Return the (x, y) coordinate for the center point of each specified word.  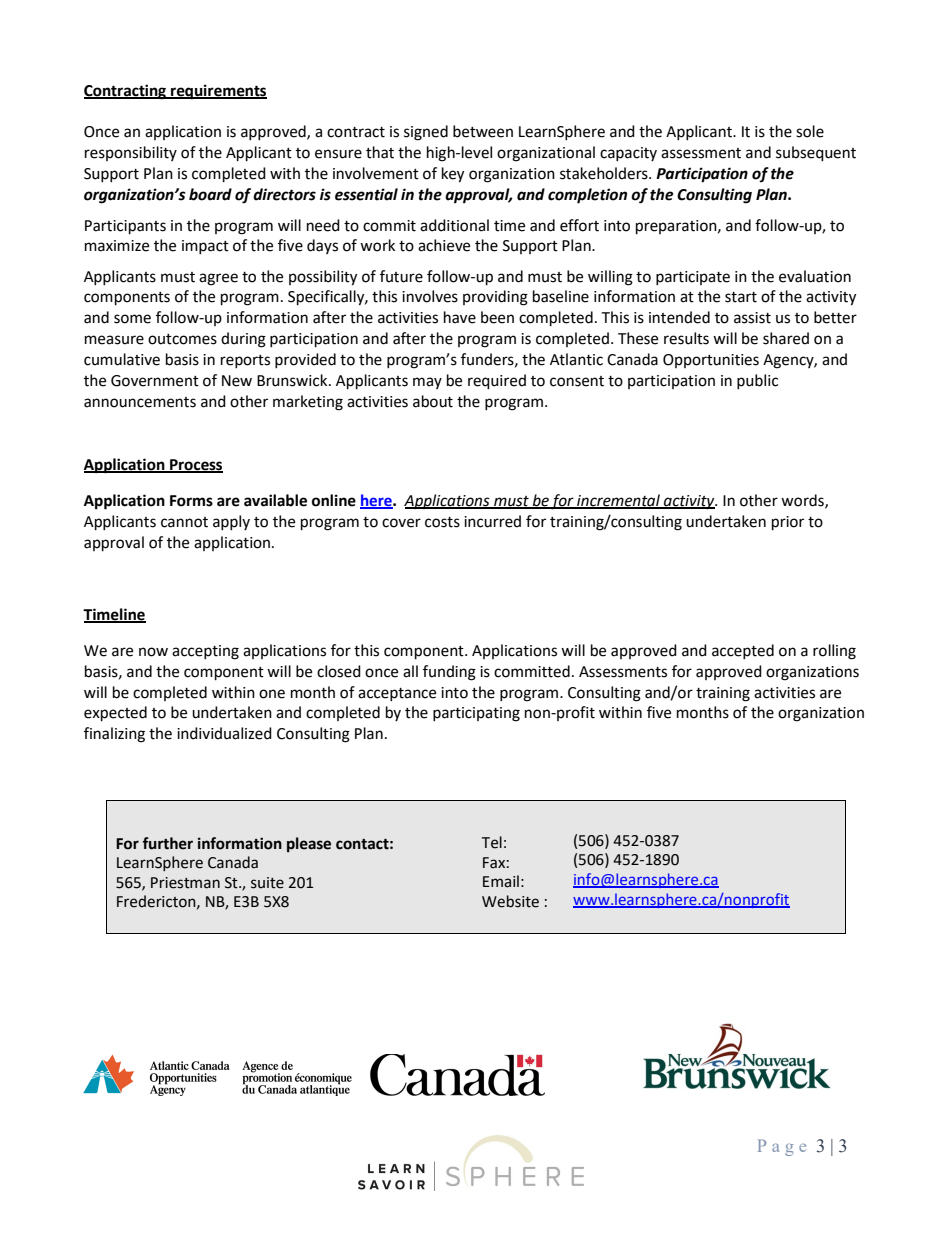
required (497, 382)
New (237, 381)
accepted (743, 651)
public (757, 381)
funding (449, 673)
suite (267, 883)
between (483, 131)
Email (501, 881)
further (167, 843)
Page (782, 1147)
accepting (205, 652)
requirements (218, 92)
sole (810, 131)
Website (510, 901)
